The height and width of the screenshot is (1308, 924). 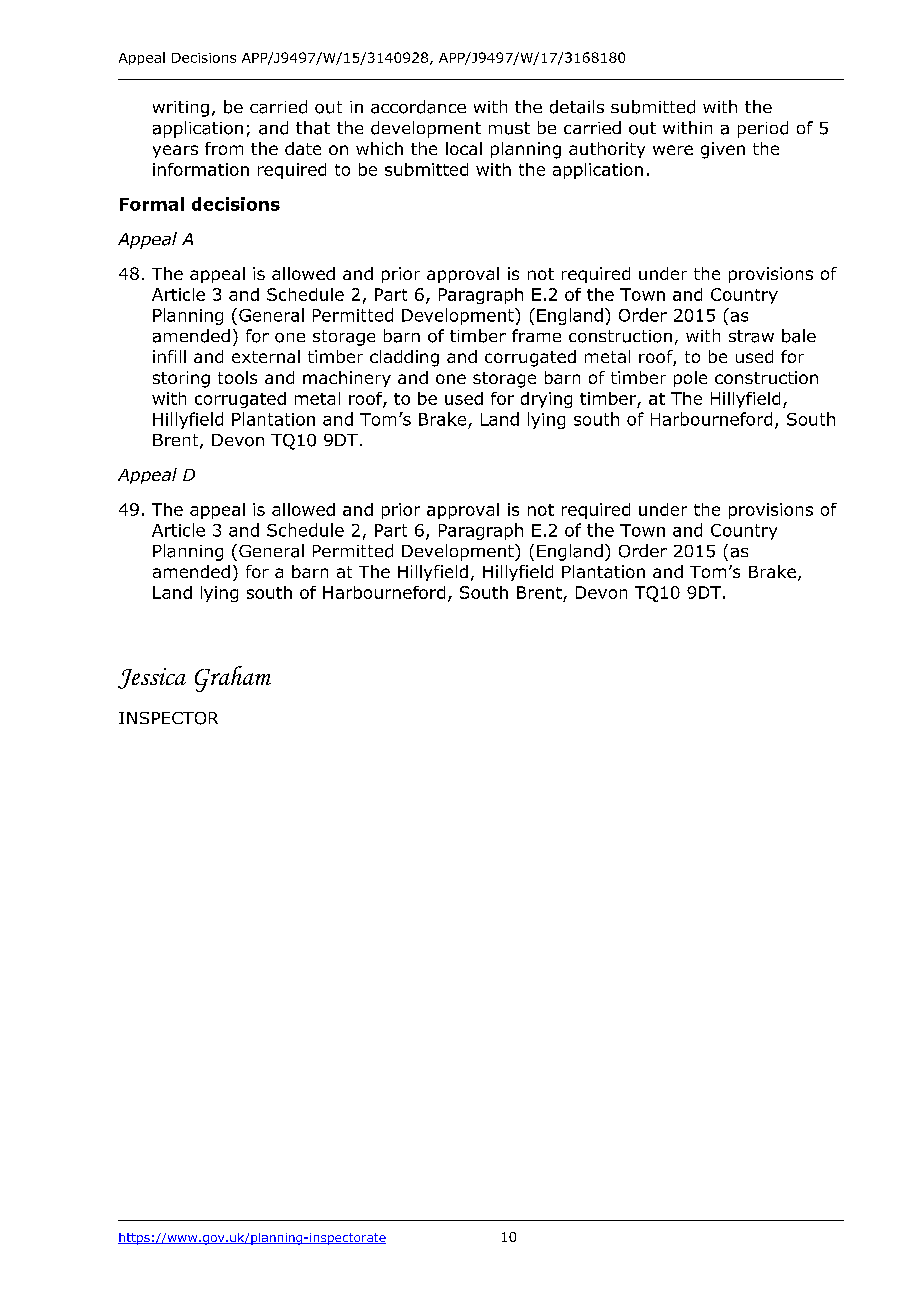 I want to click on from, so click(x=224, y=148).
